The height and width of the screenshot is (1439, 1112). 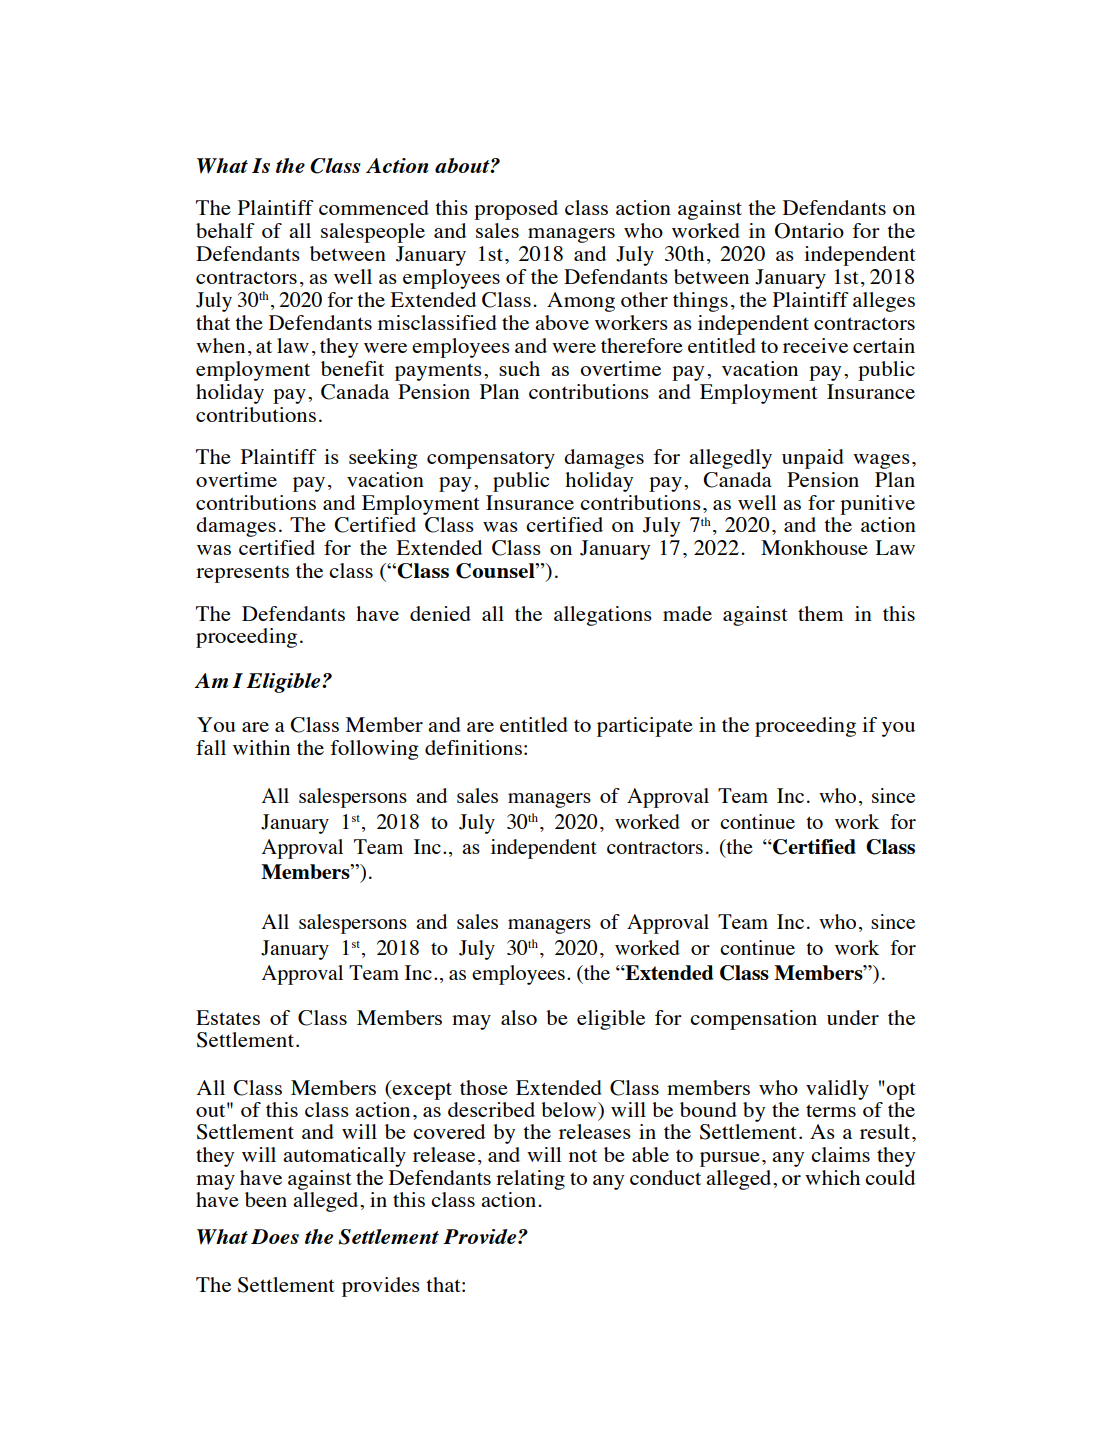 I want to click on behalf, so click(x=225, y=230).
